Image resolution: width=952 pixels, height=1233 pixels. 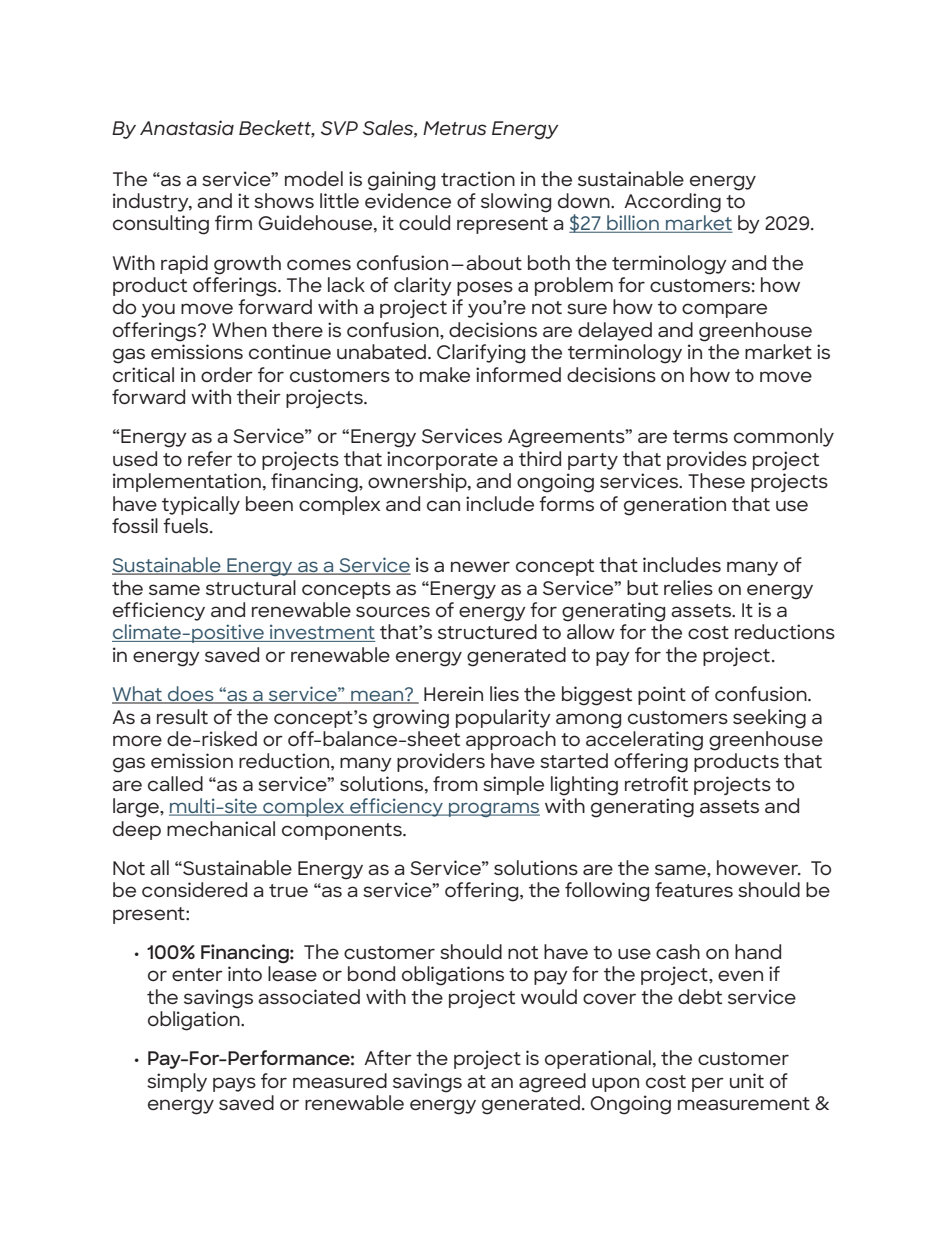 I want to click on incorporate, so click(x=442, y=460).
